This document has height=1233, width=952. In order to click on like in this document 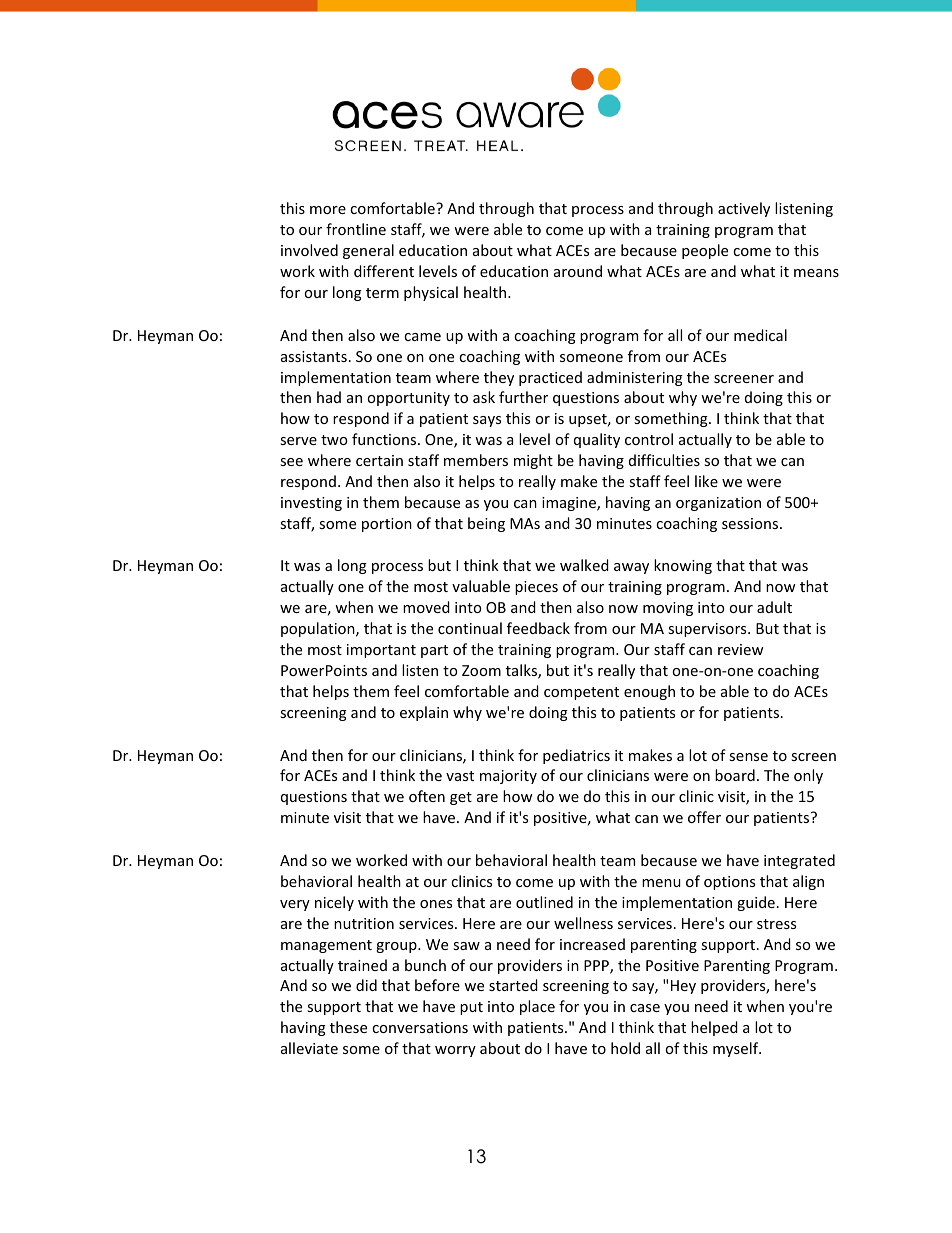, I will do `click(706, 481)`.
